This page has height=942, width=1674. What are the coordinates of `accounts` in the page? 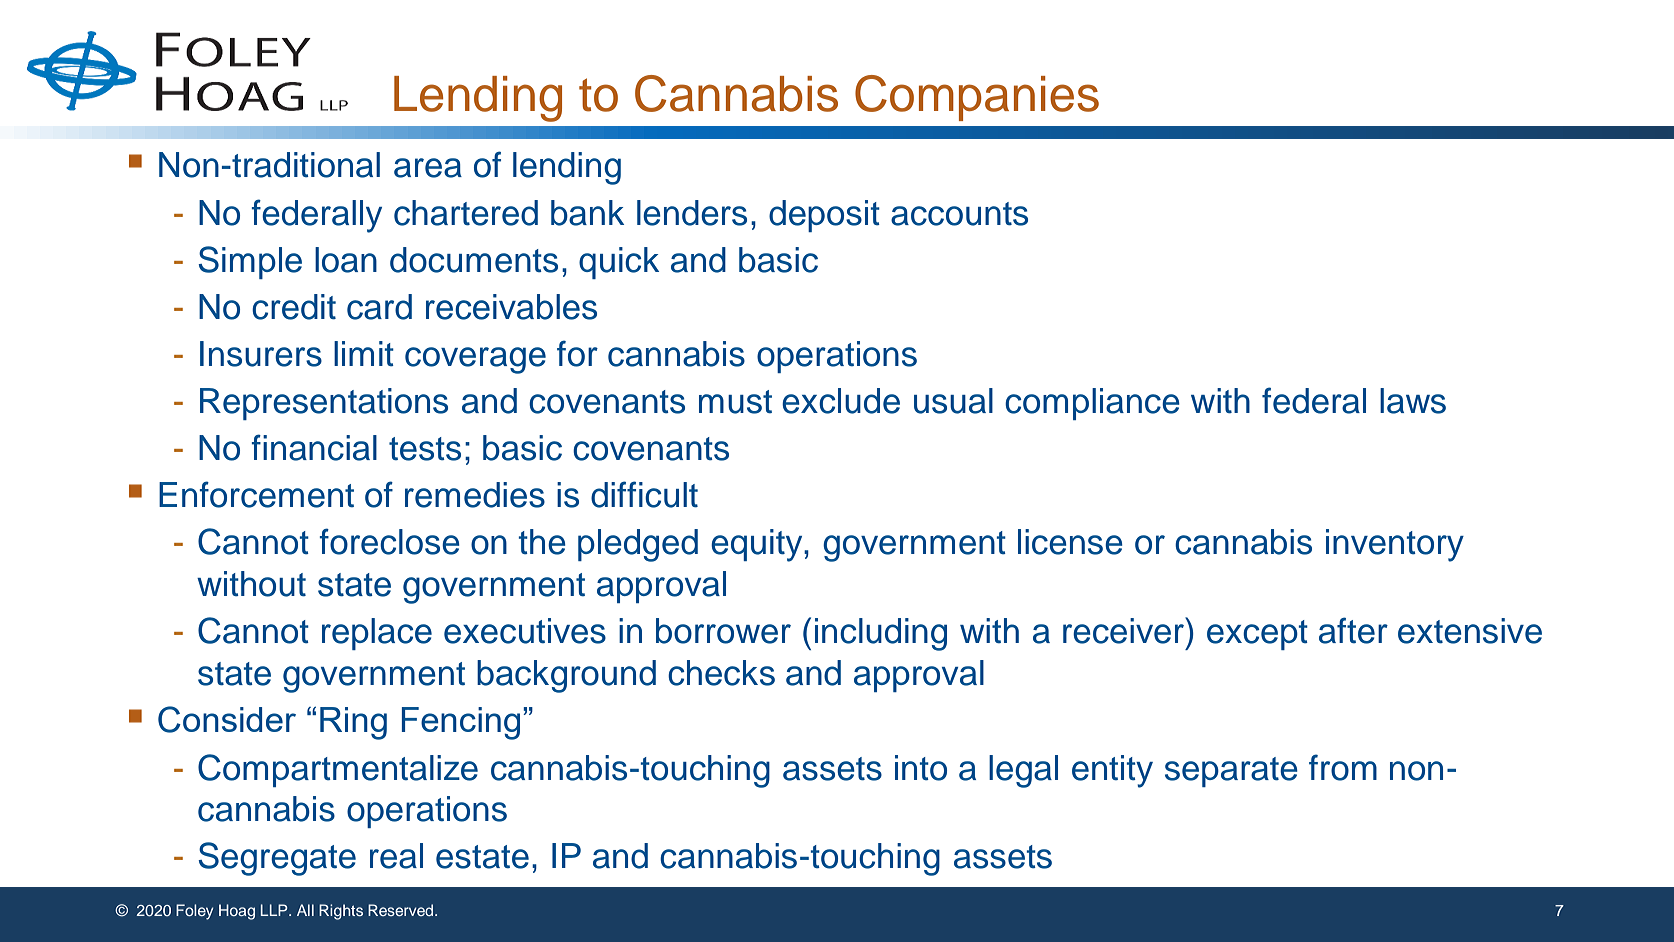 It's located at (959, 214).
